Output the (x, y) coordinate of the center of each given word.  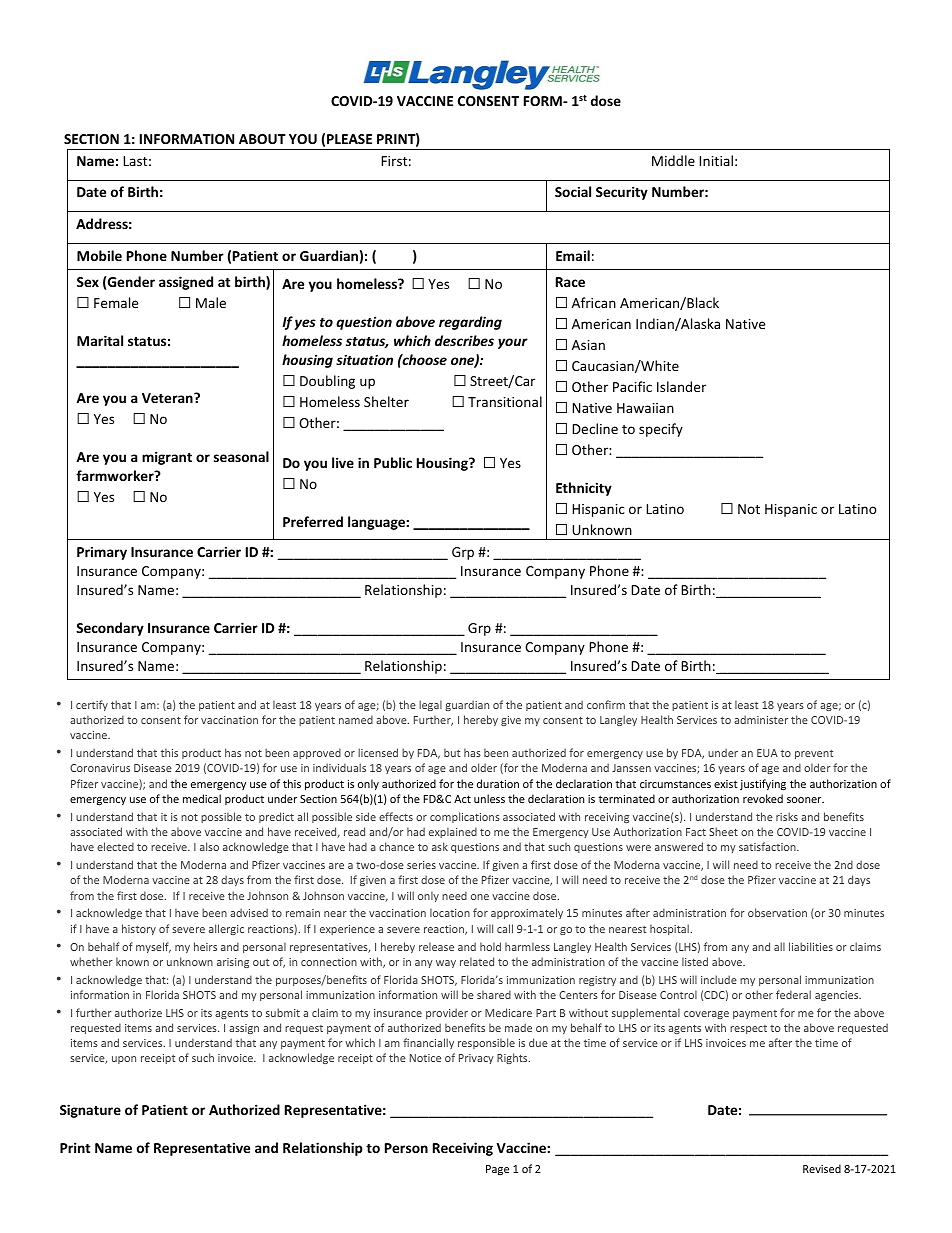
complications (465, 817)
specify (661, 430)
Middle (673, 160)
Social (573, 191)
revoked (763, 798)
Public (393, 462)
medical (202, 798)
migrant (167, 458)
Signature (90, 1111)
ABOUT (262, 139)
